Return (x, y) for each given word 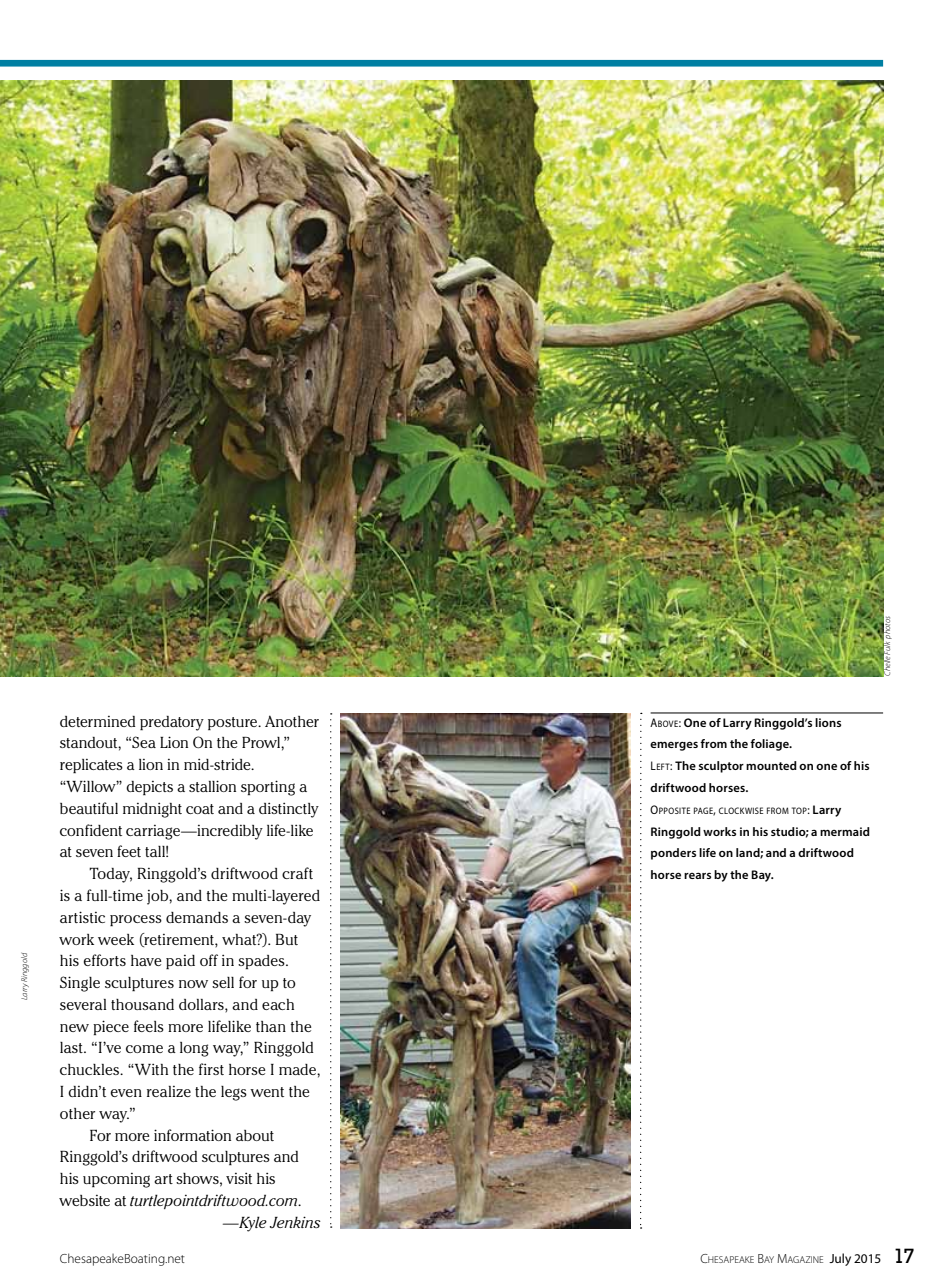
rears (697, 875)
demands (197, 917)
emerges (674, 746)
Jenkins (295, 1222)
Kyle (252, 1224)
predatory (172, 723)
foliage (770, 745)
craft (297, 873)
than (271, 1026)
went (267, 1092)
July (840, 1259)
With (150, 1069)
